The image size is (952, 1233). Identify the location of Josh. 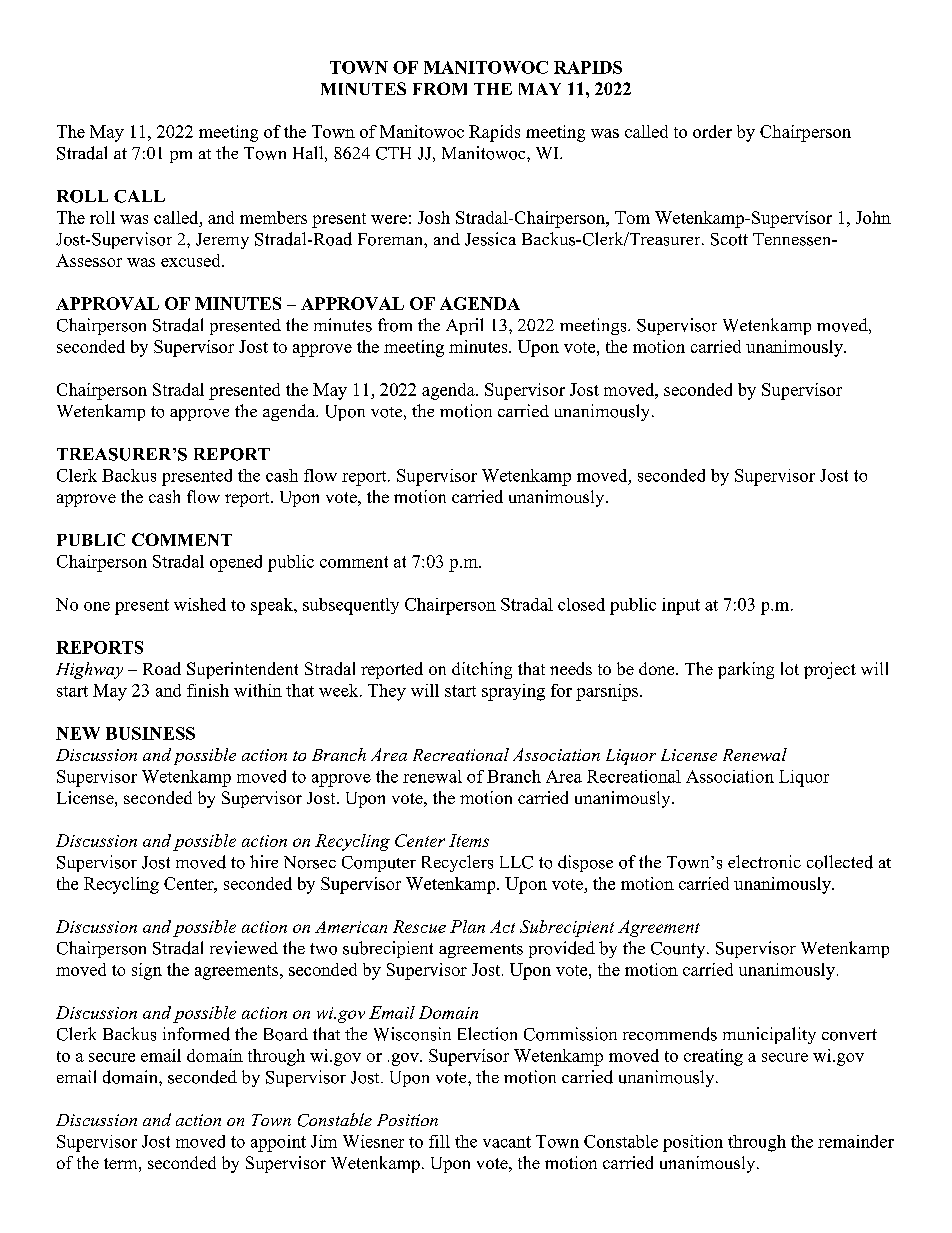
(434, 217).
